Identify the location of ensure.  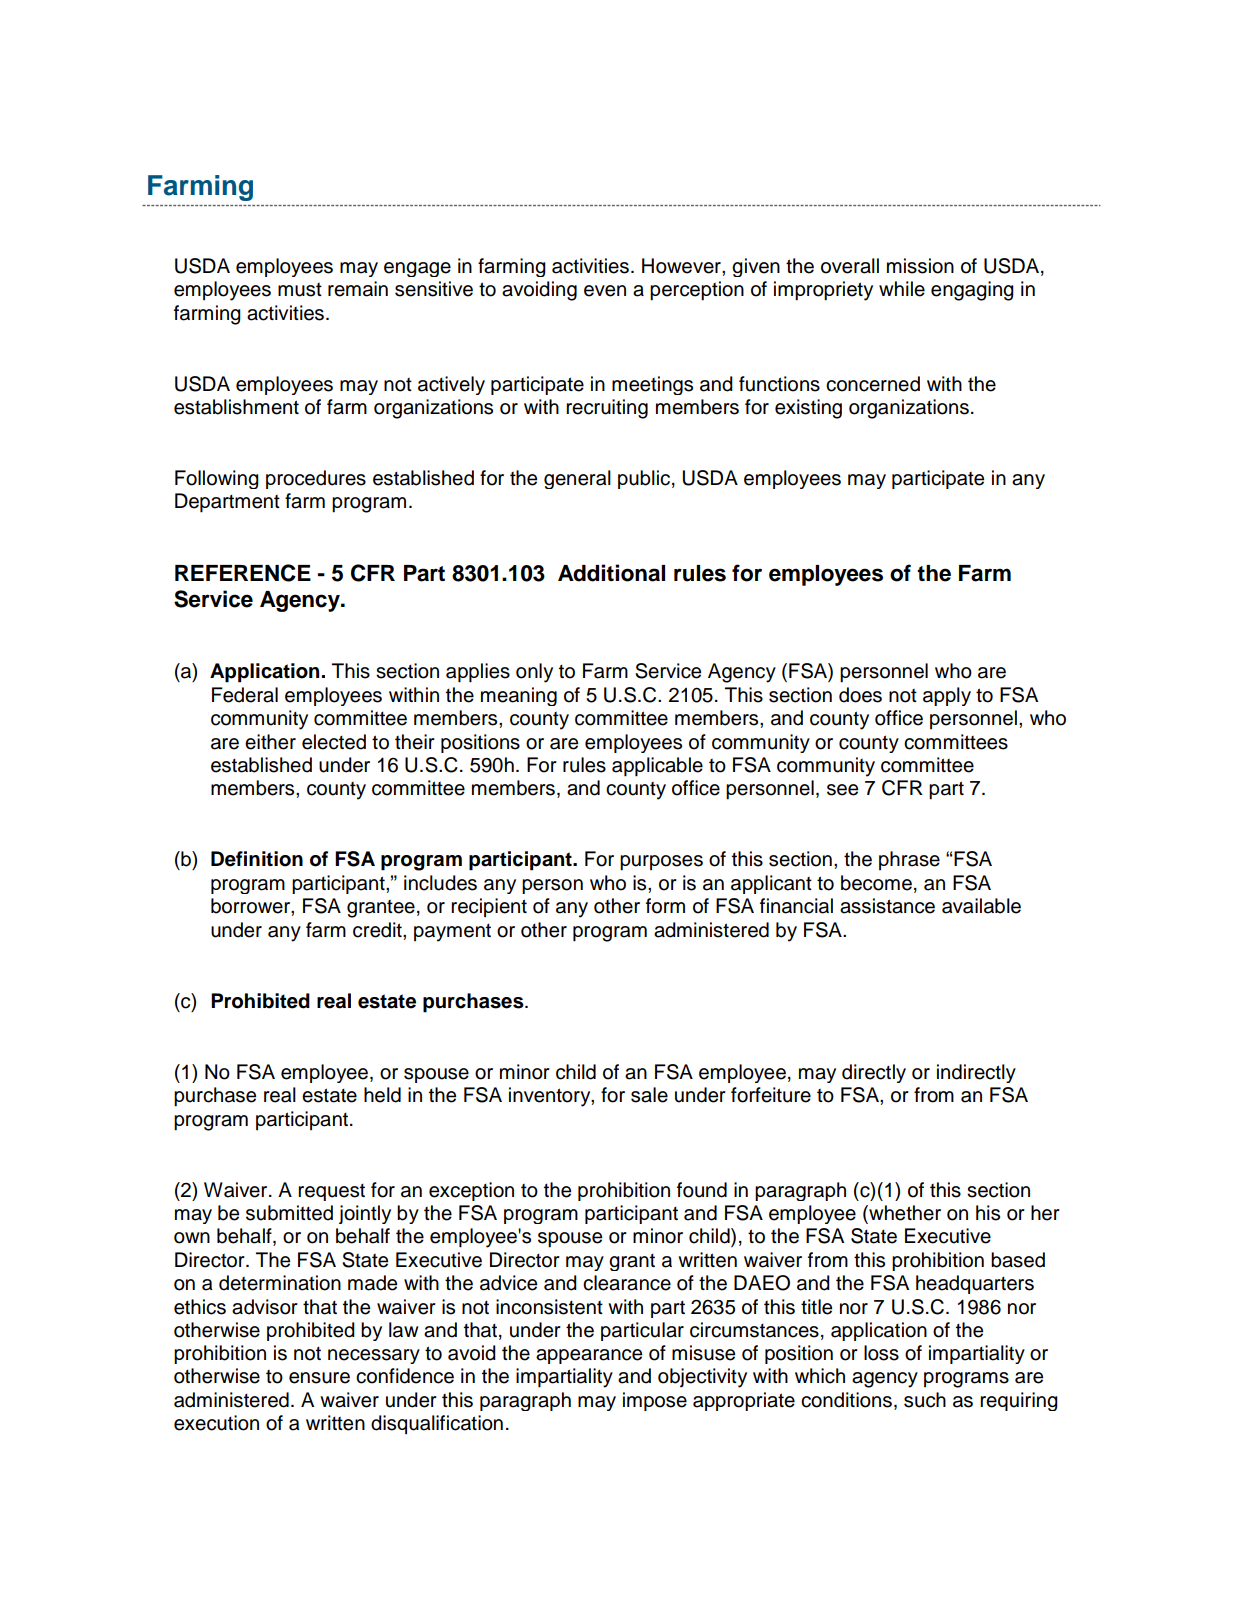
(319, 1378).
